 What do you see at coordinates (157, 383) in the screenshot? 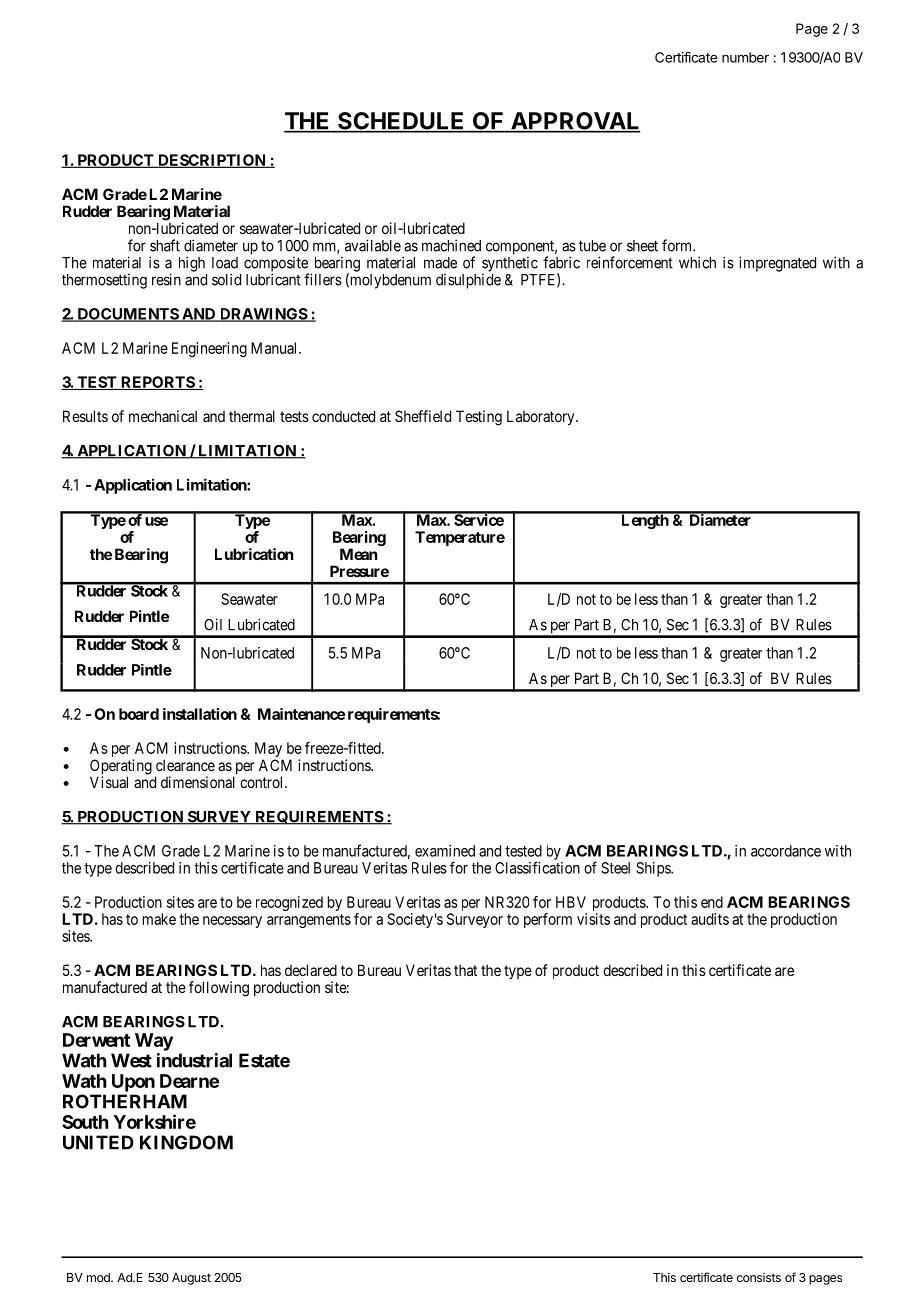
I see `REPORTS` at bounding box center [157, 383].
